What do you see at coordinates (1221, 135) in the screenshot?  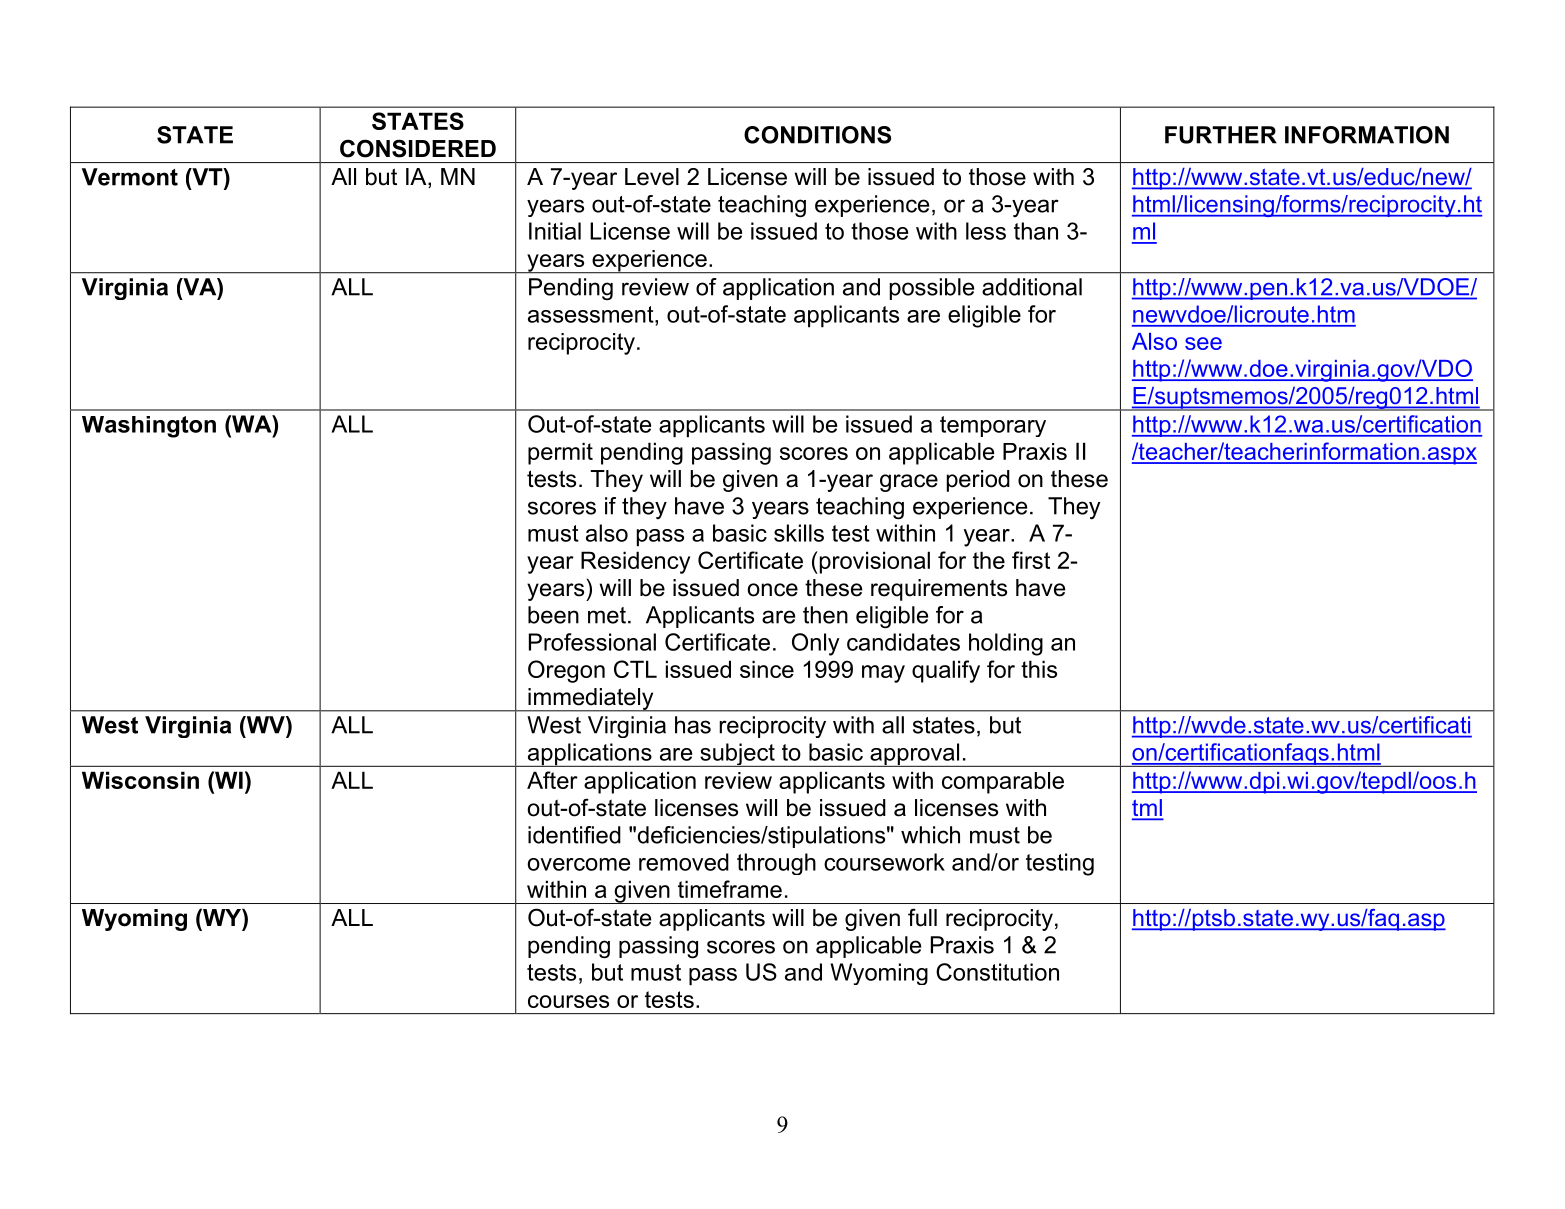 I see `FURTHER` at bounding box center [1221, 135].
